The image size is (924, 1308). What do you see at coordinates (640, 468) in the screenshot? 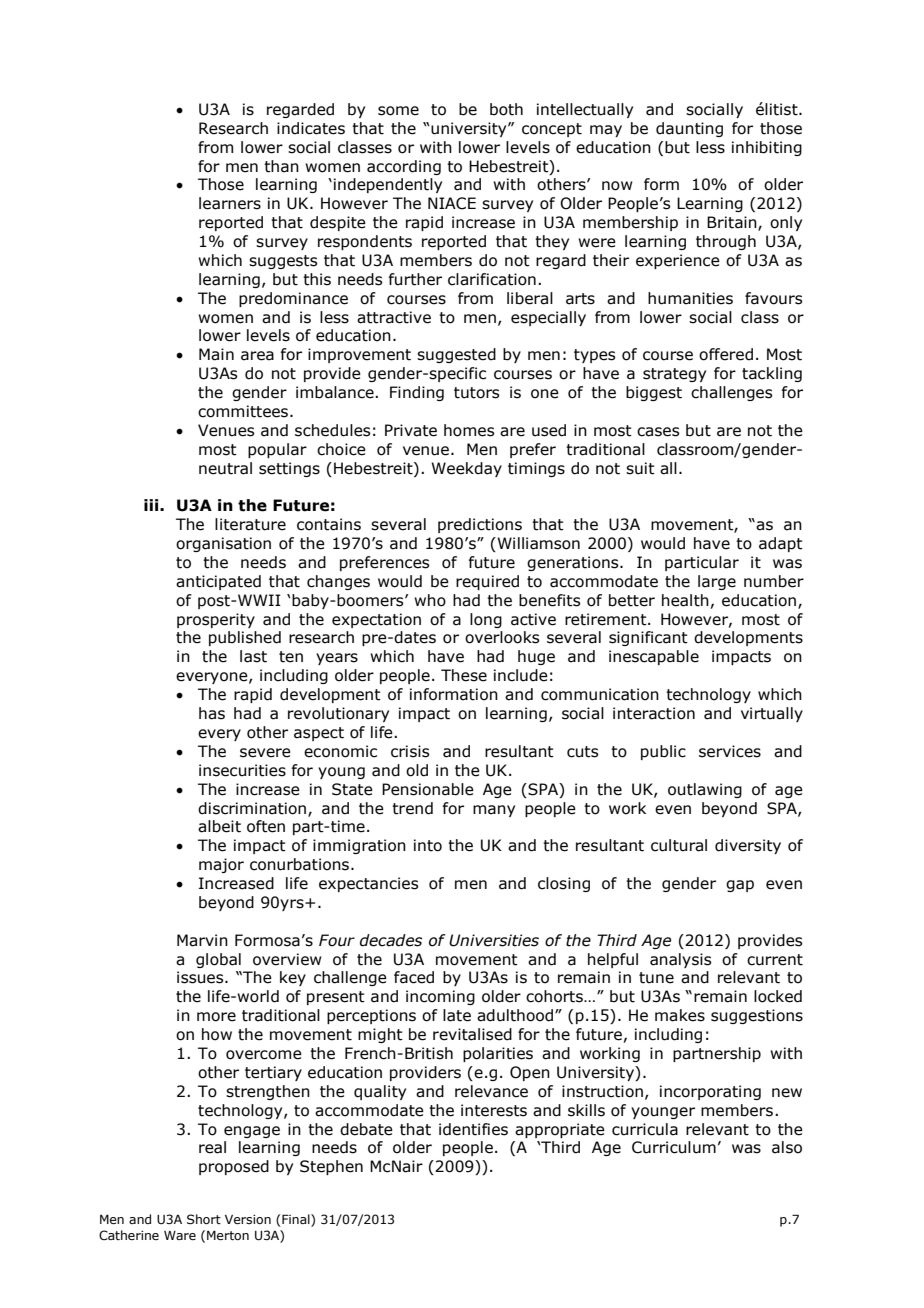
I see `suit` at bounding box center [640, 468].
